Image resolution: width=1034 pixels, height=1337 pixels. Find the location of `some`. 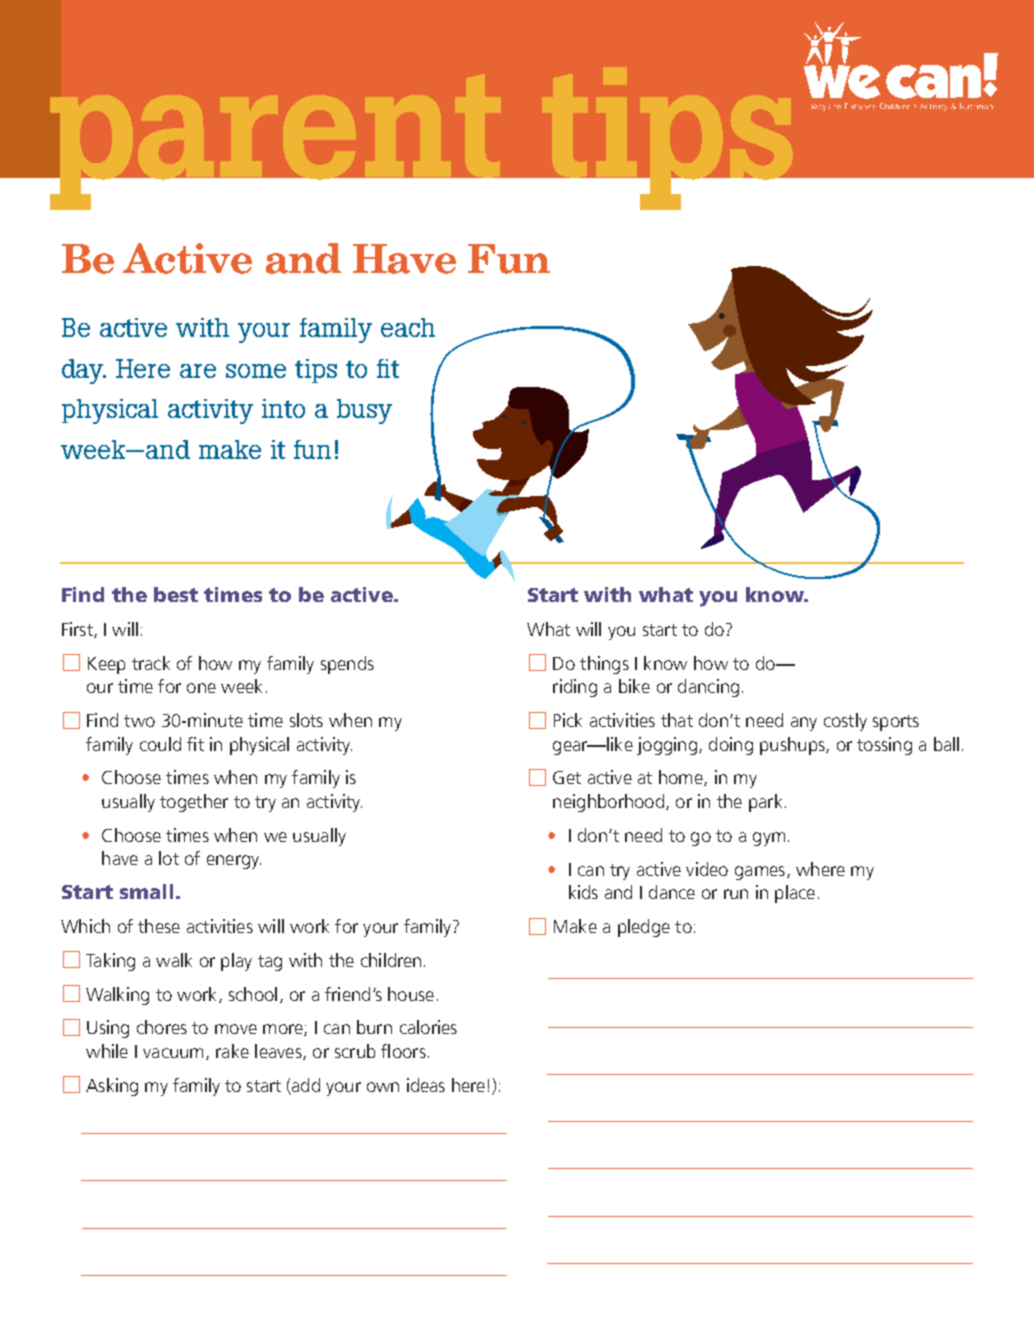

some is located at coordinates (256, 371).
